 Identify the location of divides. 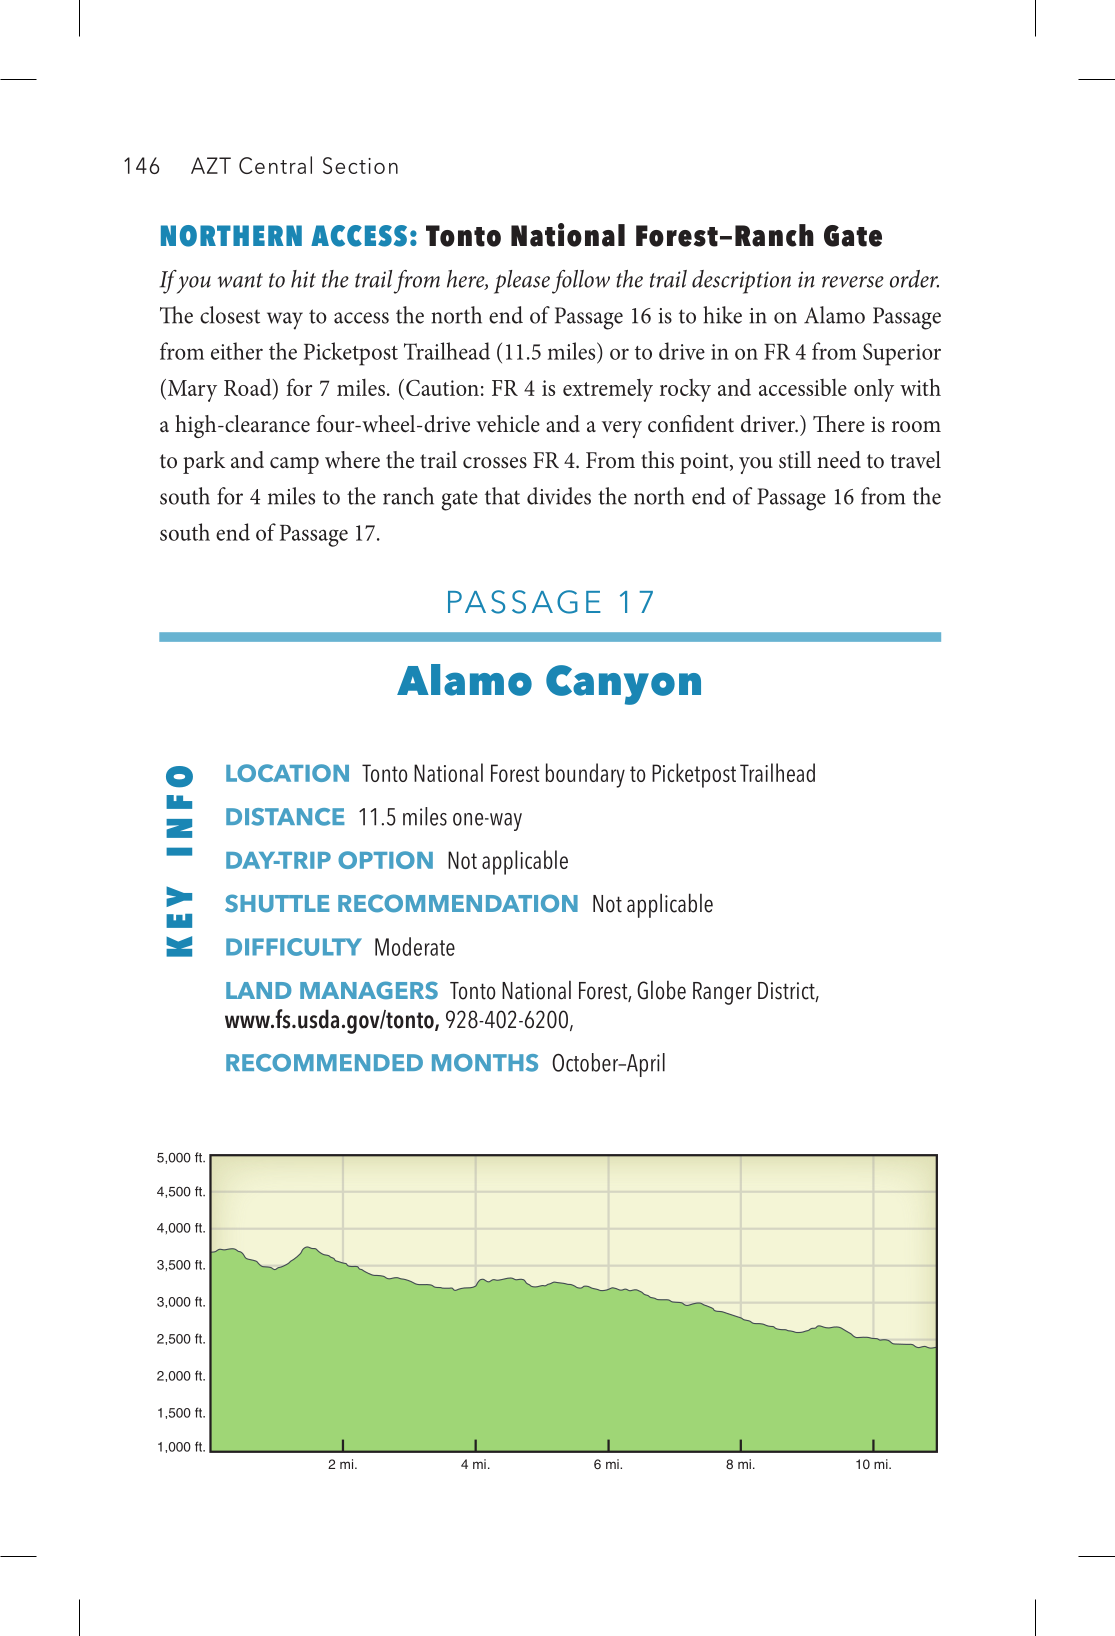
(559, 496).
